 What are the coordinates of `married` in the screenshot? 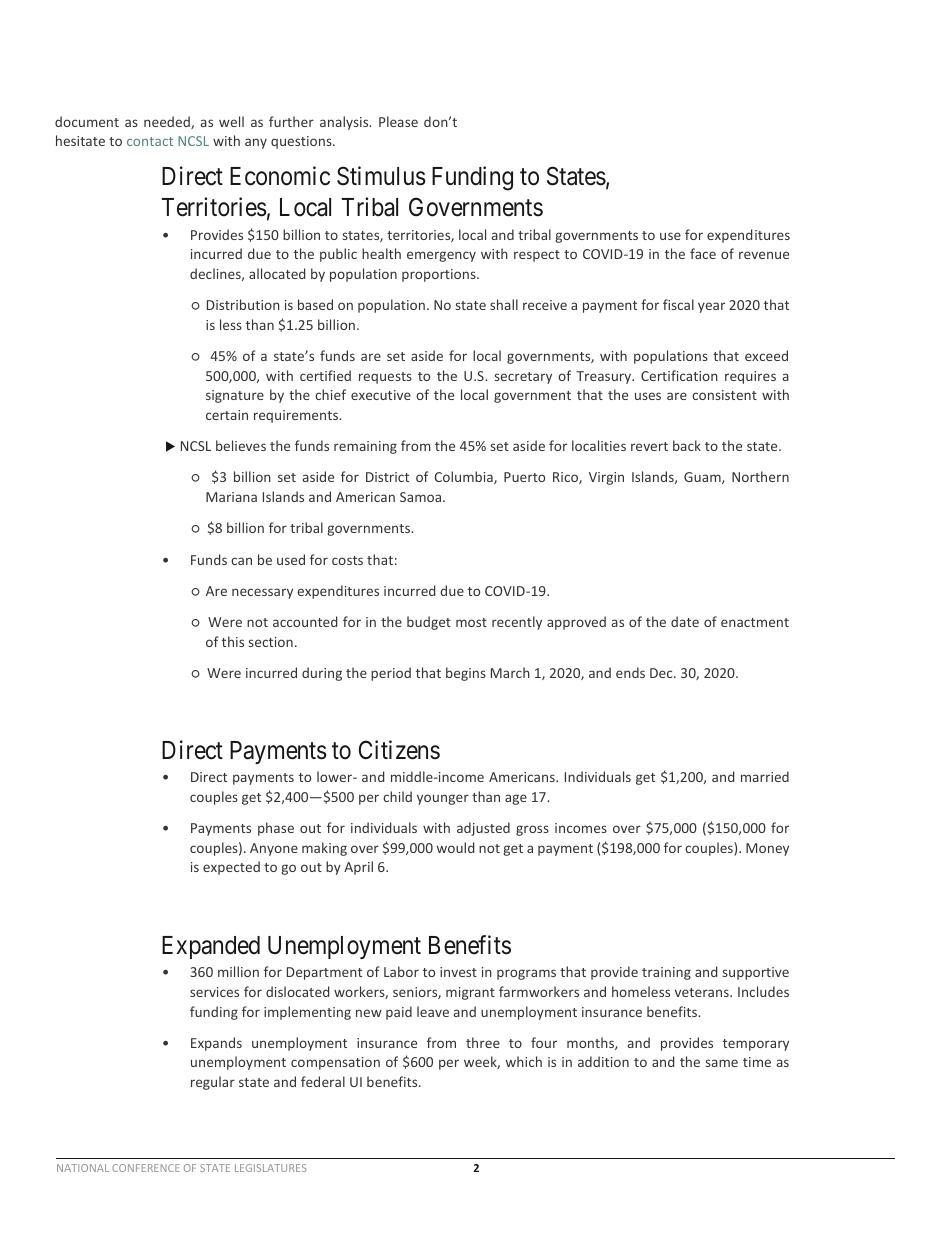 It's located at (765, 776).
